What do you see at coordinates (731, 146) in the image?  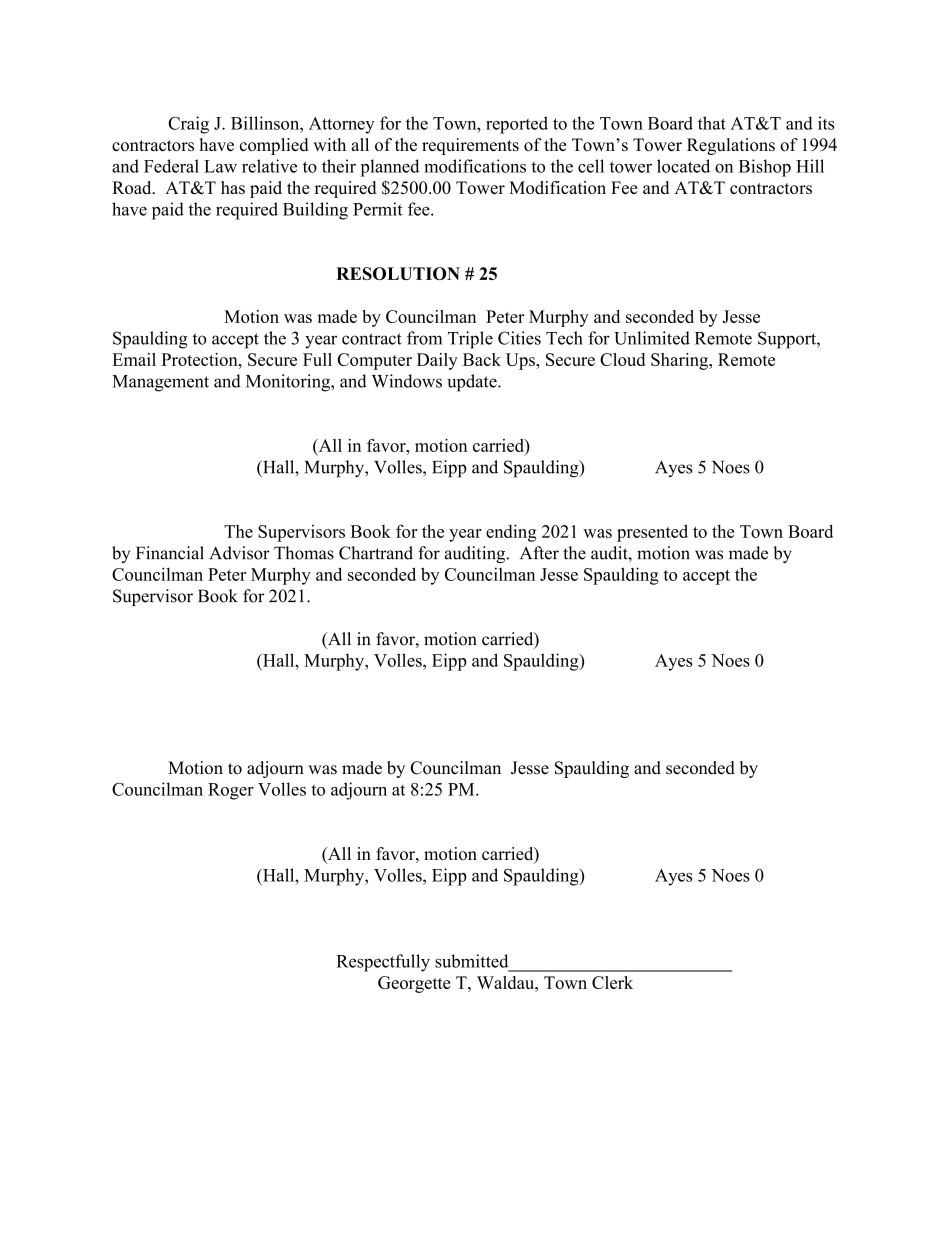 I see `Regulations` at bounding box center [731, 146].
